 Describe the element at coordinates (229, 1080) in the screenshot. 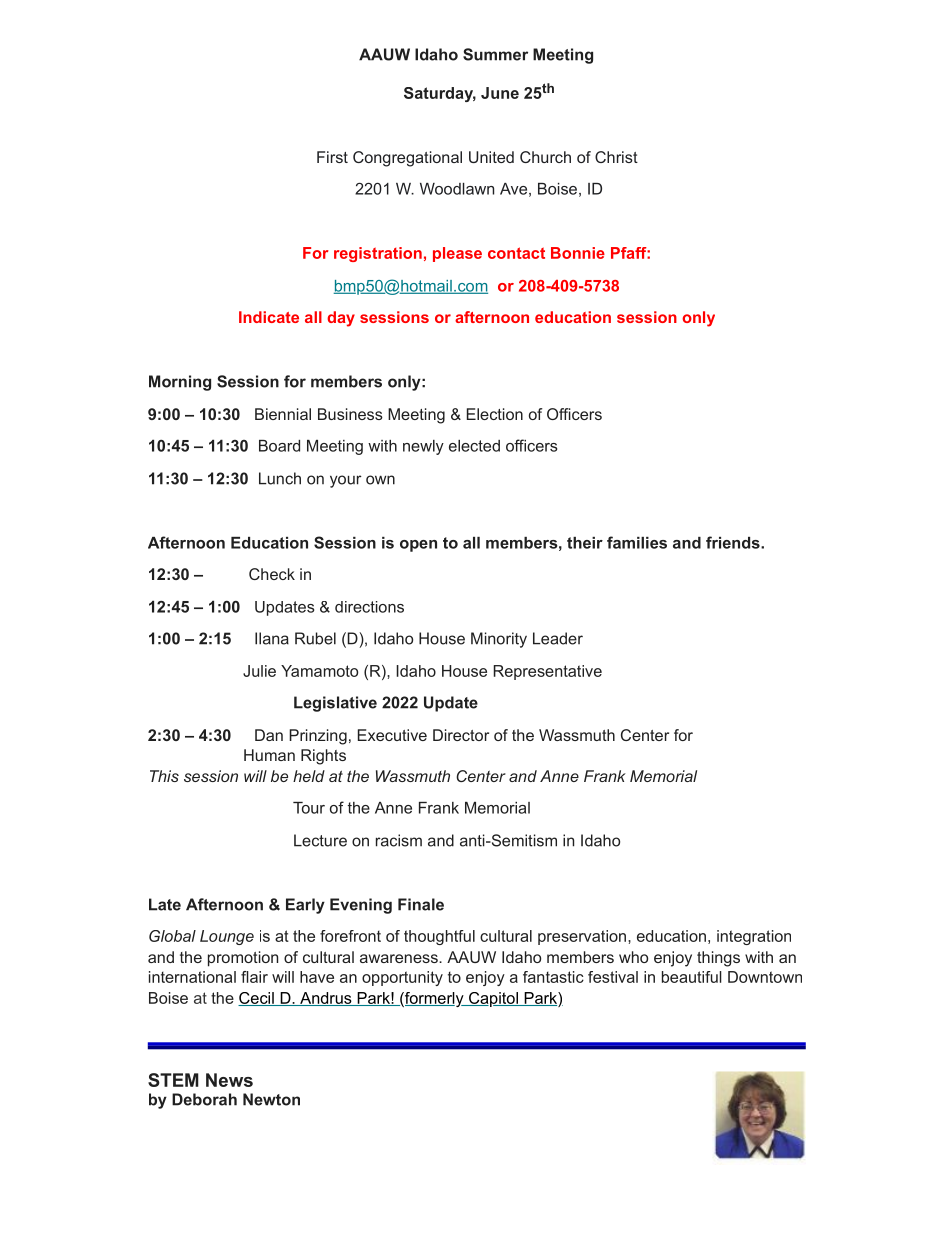

I see `News` at that location.
